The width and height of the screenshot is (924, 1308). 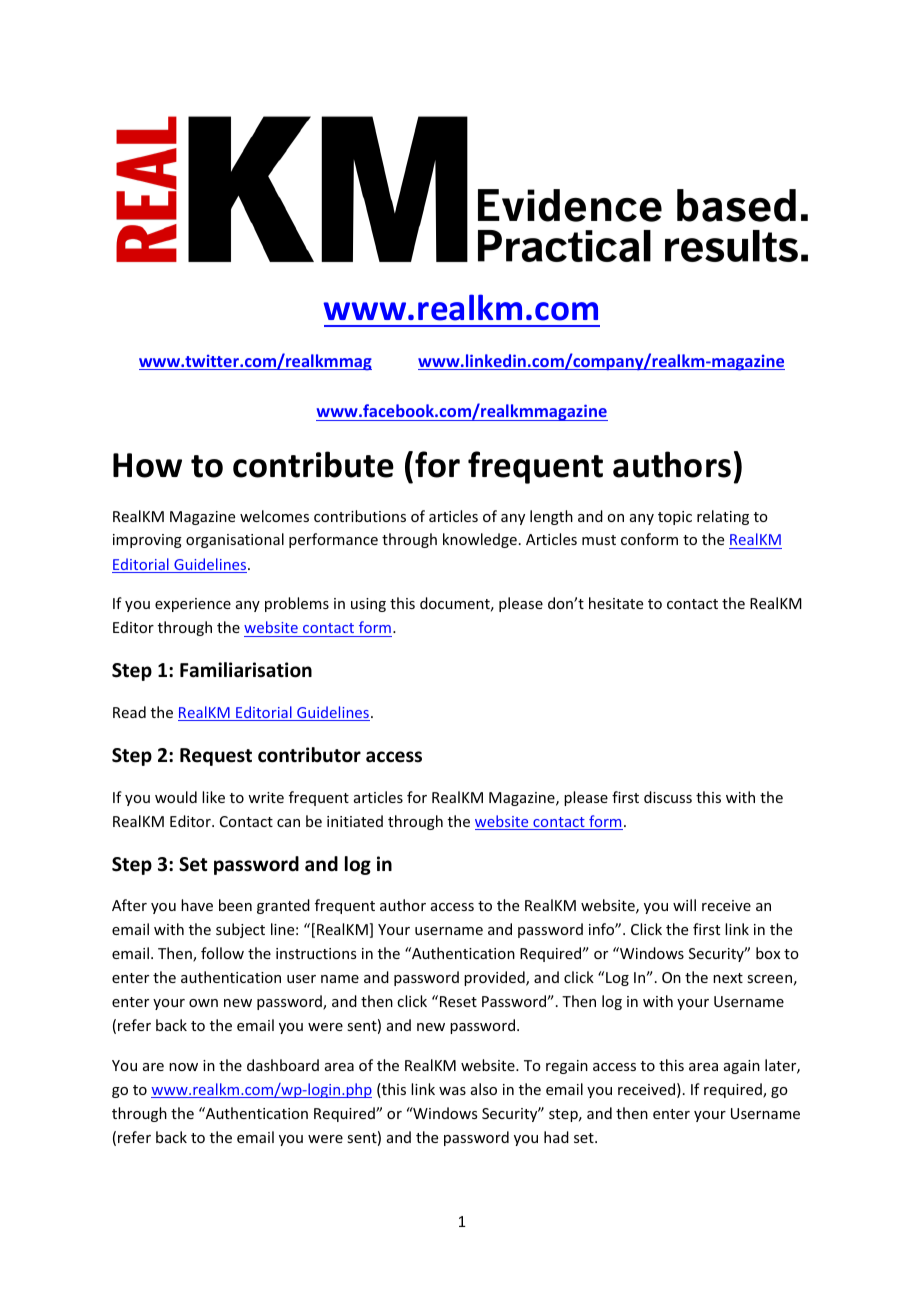 What do you see at coordinates (742, 1067) in the screenshot?
I see `again` at bounding box center [742, 1067].
